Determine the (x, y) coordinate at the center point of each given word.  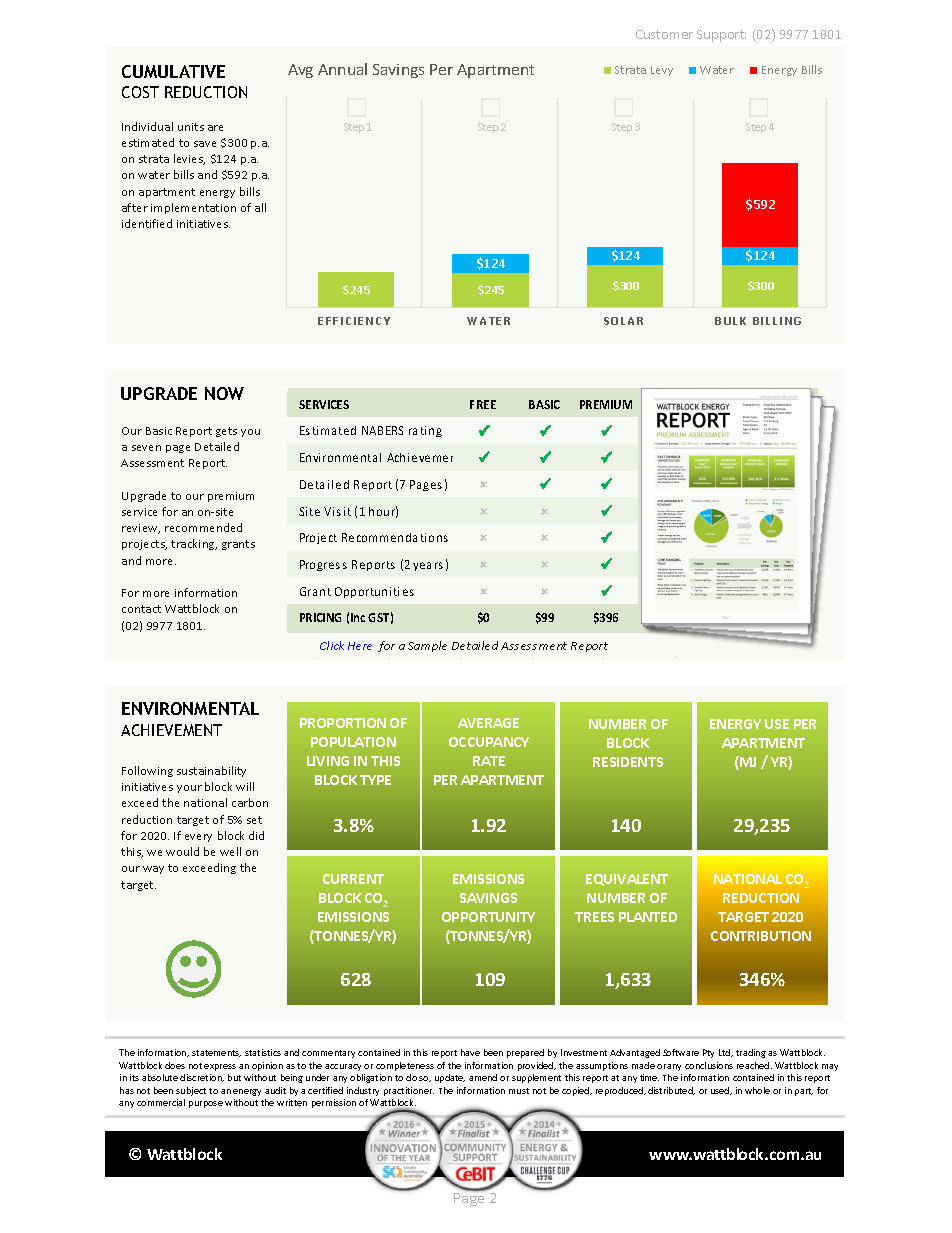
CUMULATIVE (173, 71)
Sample (427, 646)
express (220, 1067)
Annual (342, 69)
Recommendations (395, 537)
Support (721, 36)
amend (483, 1077)
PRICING (320, 617)
